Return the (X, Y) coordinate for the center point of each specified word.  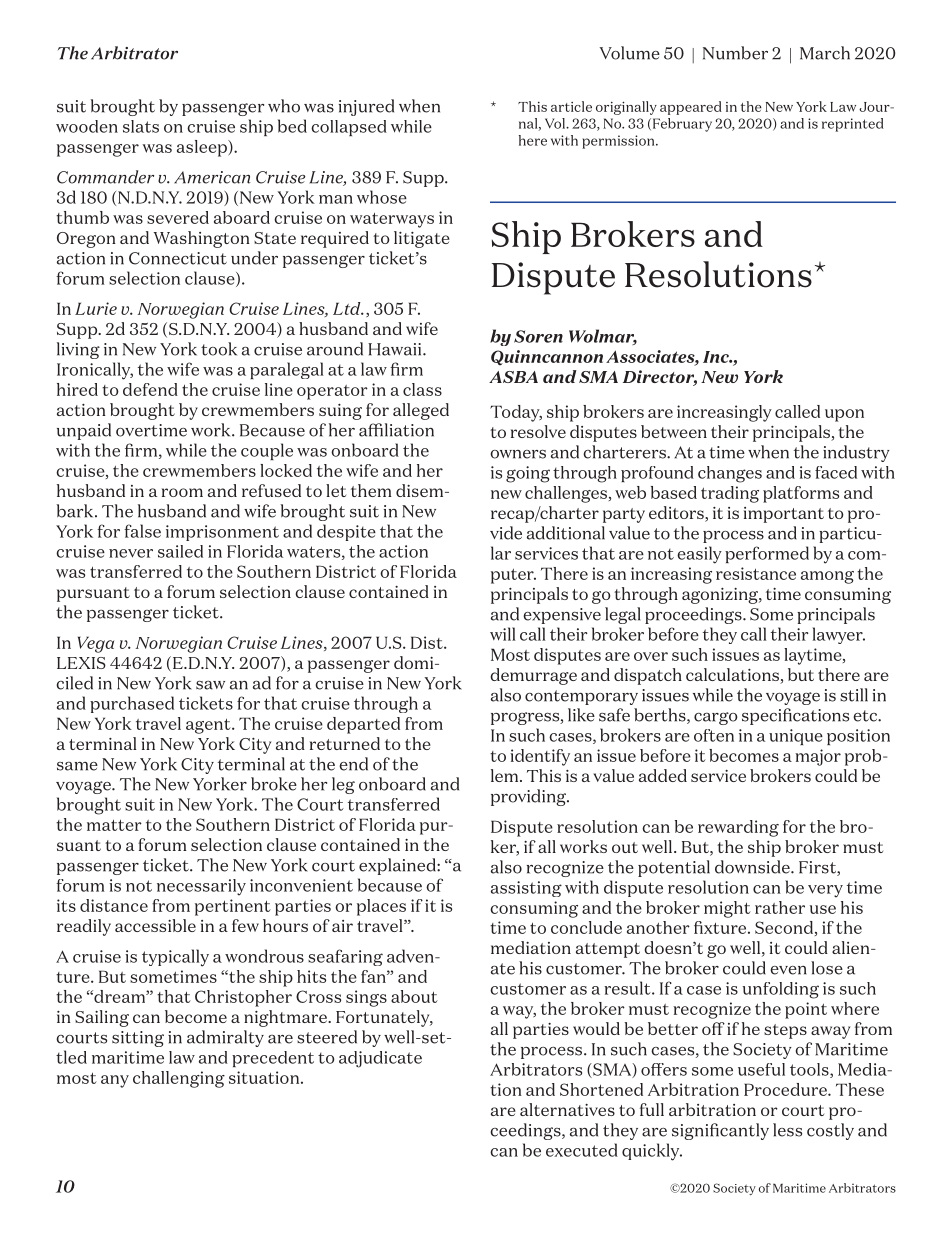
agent (209, 726)
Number (735, 53)
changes (730, 474)
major (818, 757)
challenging (179, 1079)
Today (516, 413)
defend (150, 389)
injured (366, 107)
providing (529, 797)
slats (141, 126)
